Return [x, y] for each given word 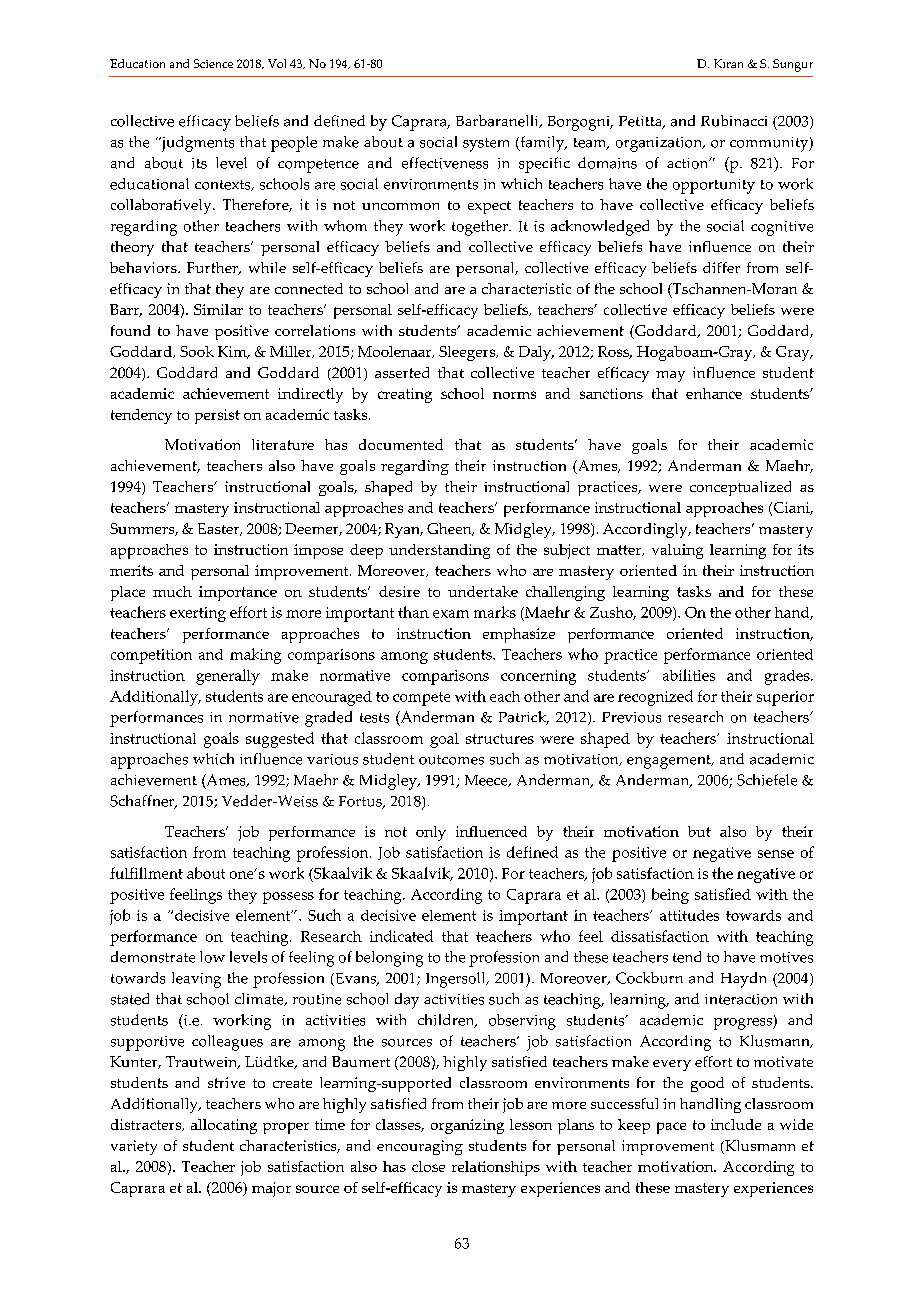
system [486, 145]
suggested [280, 740]
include [736, 1124]
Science [213, 63]
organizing [467, 1126]
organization [660, 144]
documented [401, 444]
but [699, 831]
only [431, 833]
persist [217, 416]
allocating [224, 1126]
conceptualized [740, 488]
